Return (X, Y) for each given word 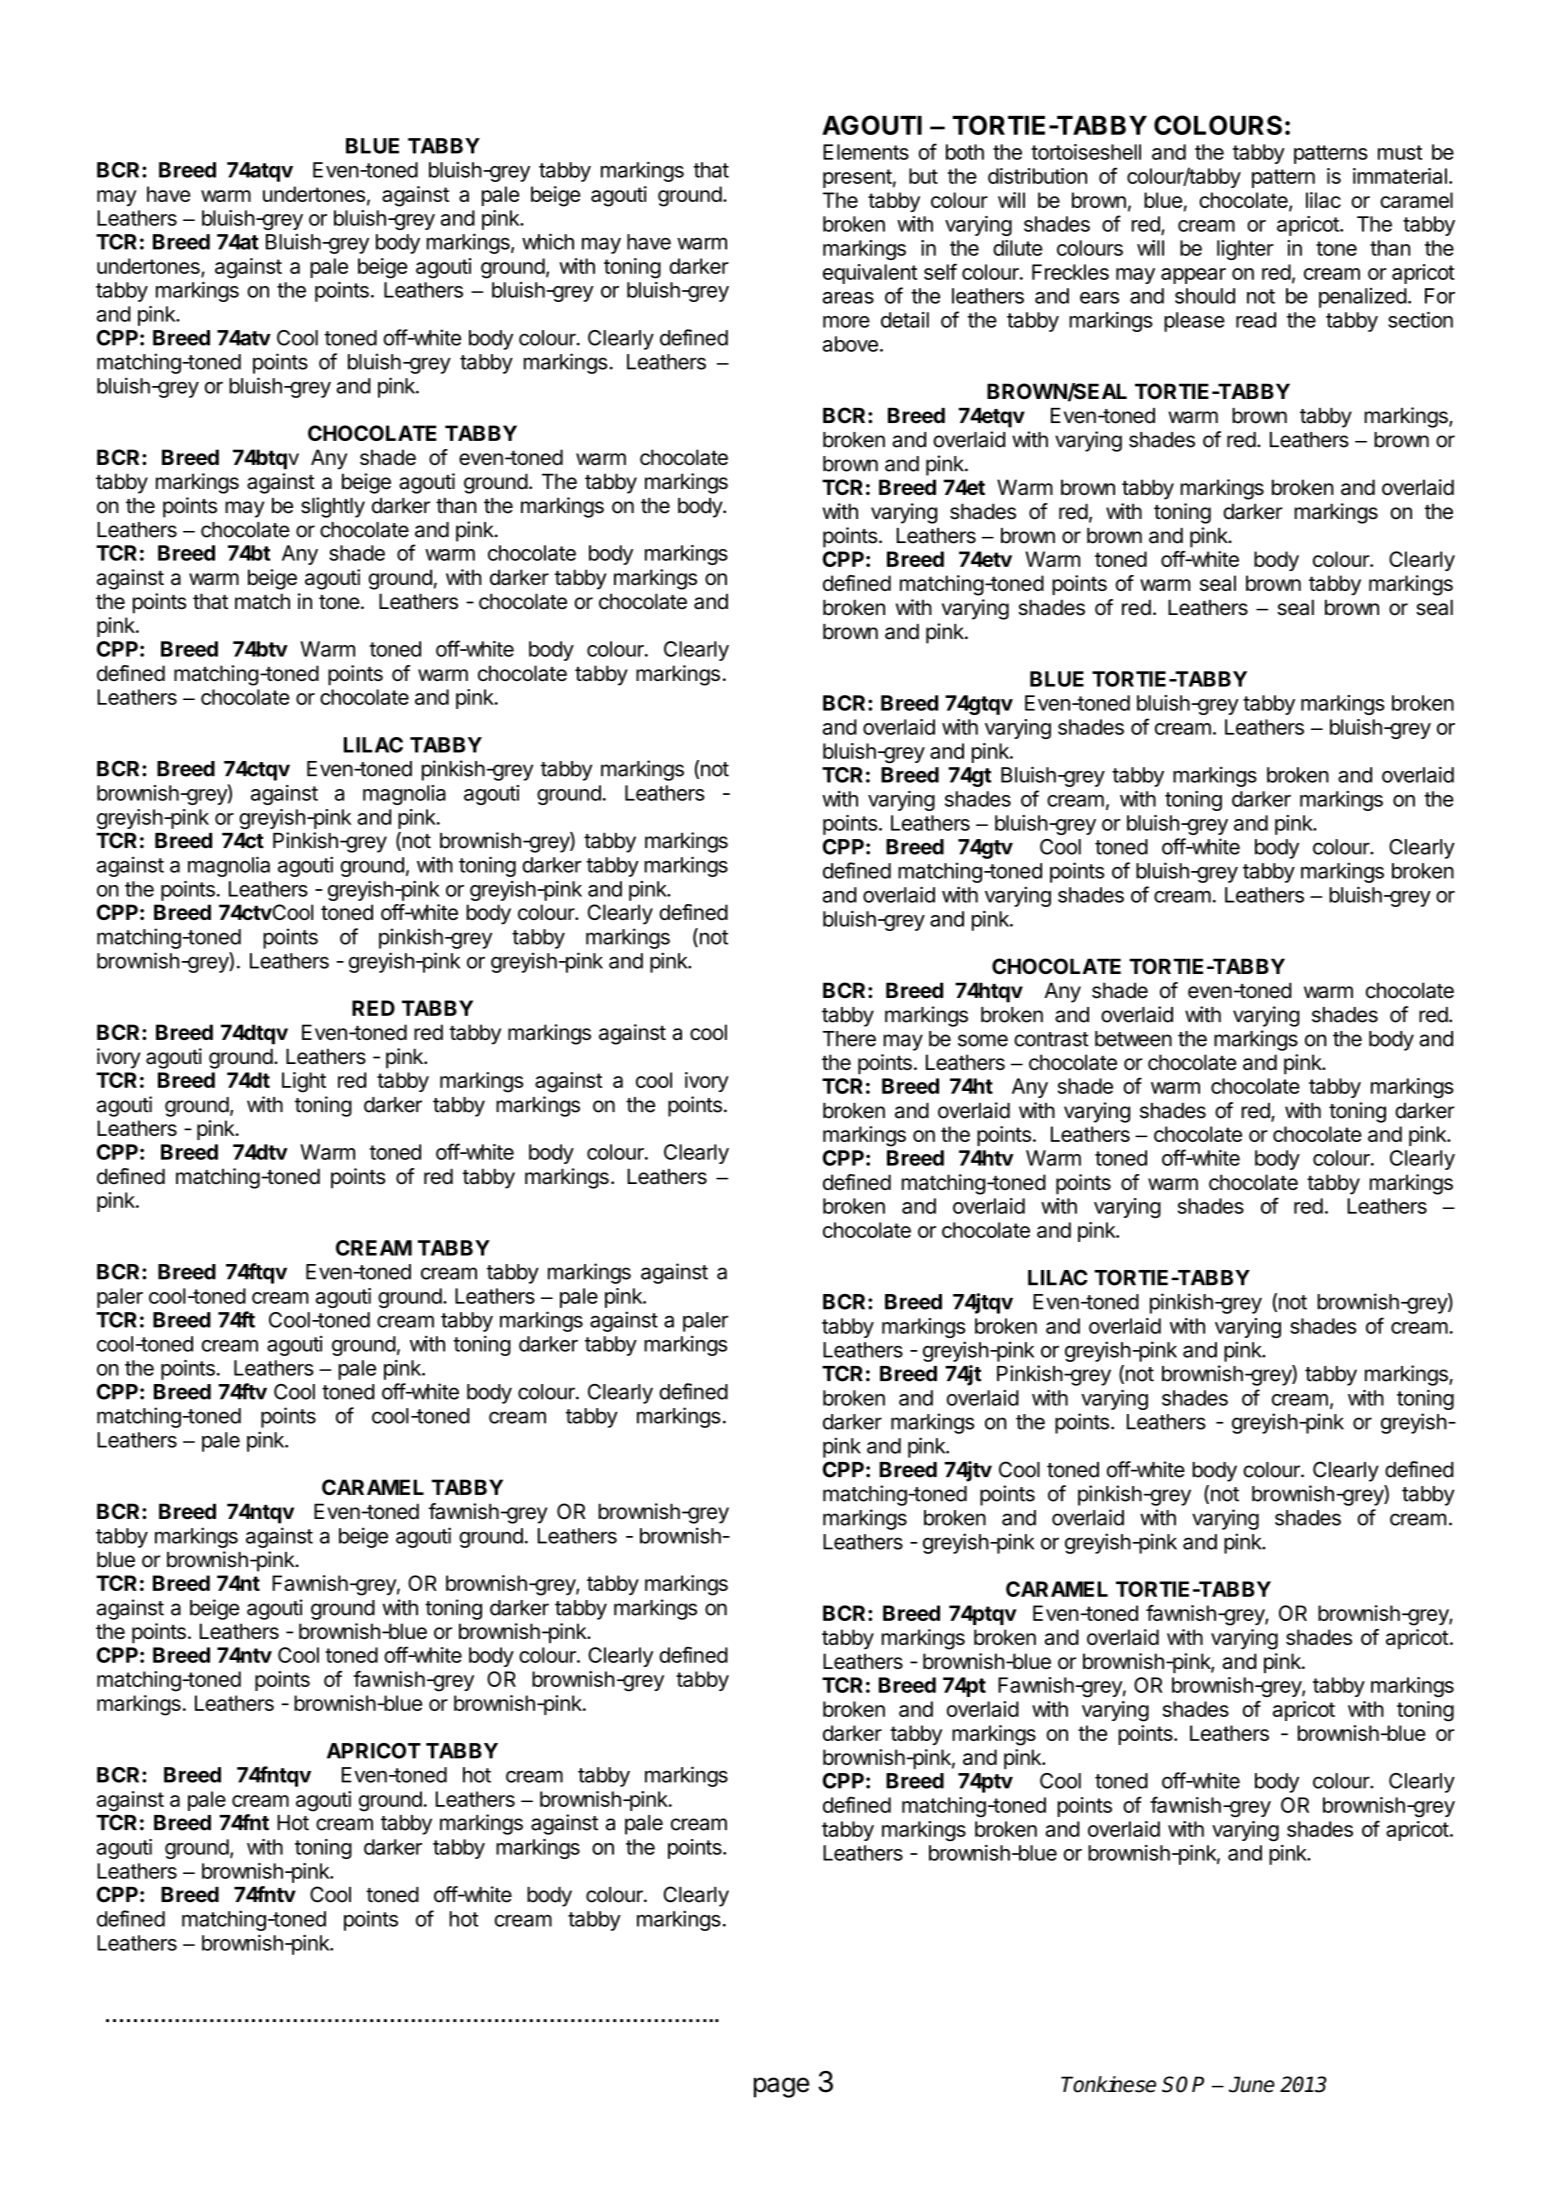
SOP (1183, 2084)
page (781, 2087)
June (1252, 2084)
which (548, 241)
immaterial (1400, 176)
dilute (1017, 248)
